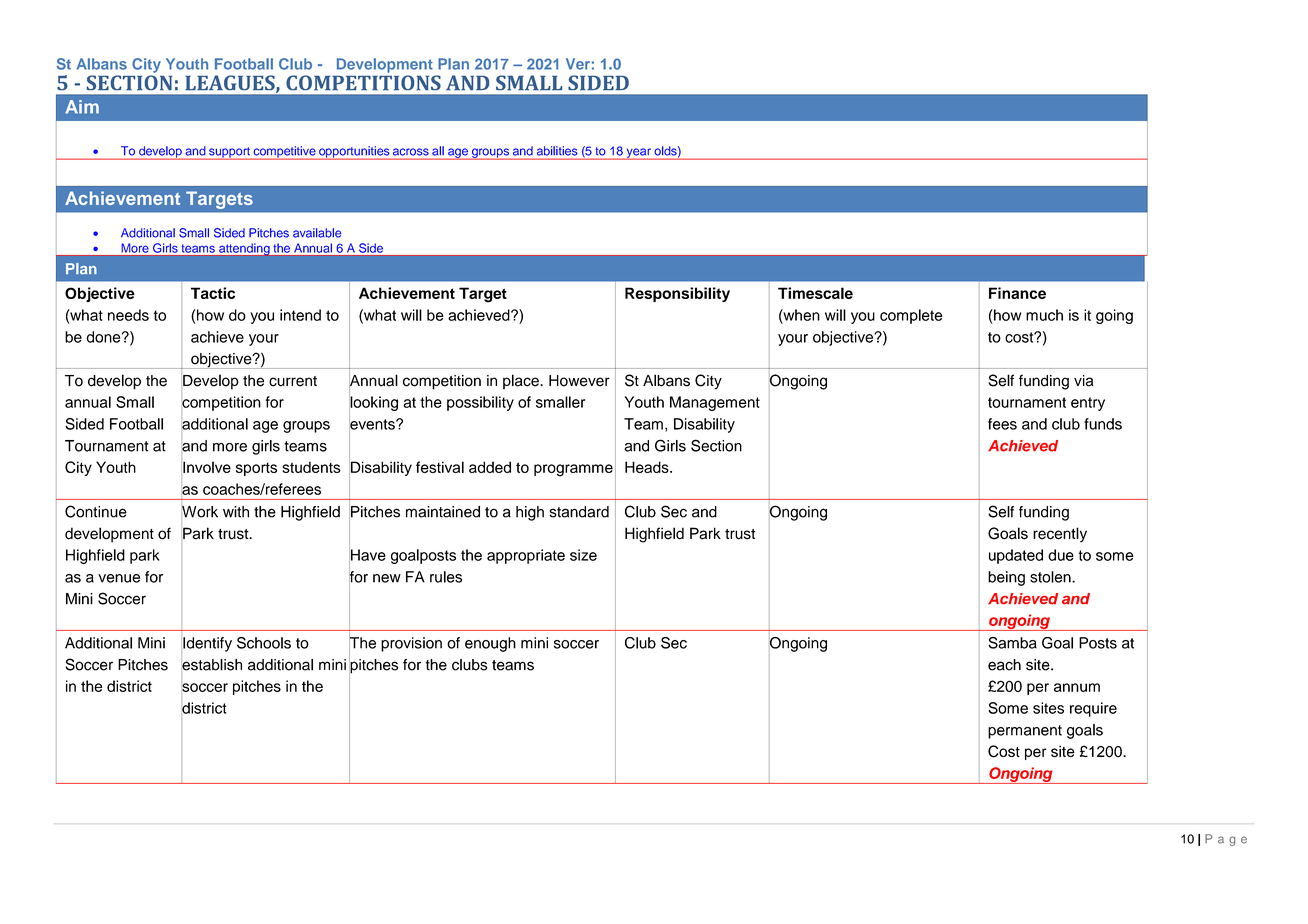  Describe the element at coordinates (490, 644) in the screenshot. I see `enough` at that location.
